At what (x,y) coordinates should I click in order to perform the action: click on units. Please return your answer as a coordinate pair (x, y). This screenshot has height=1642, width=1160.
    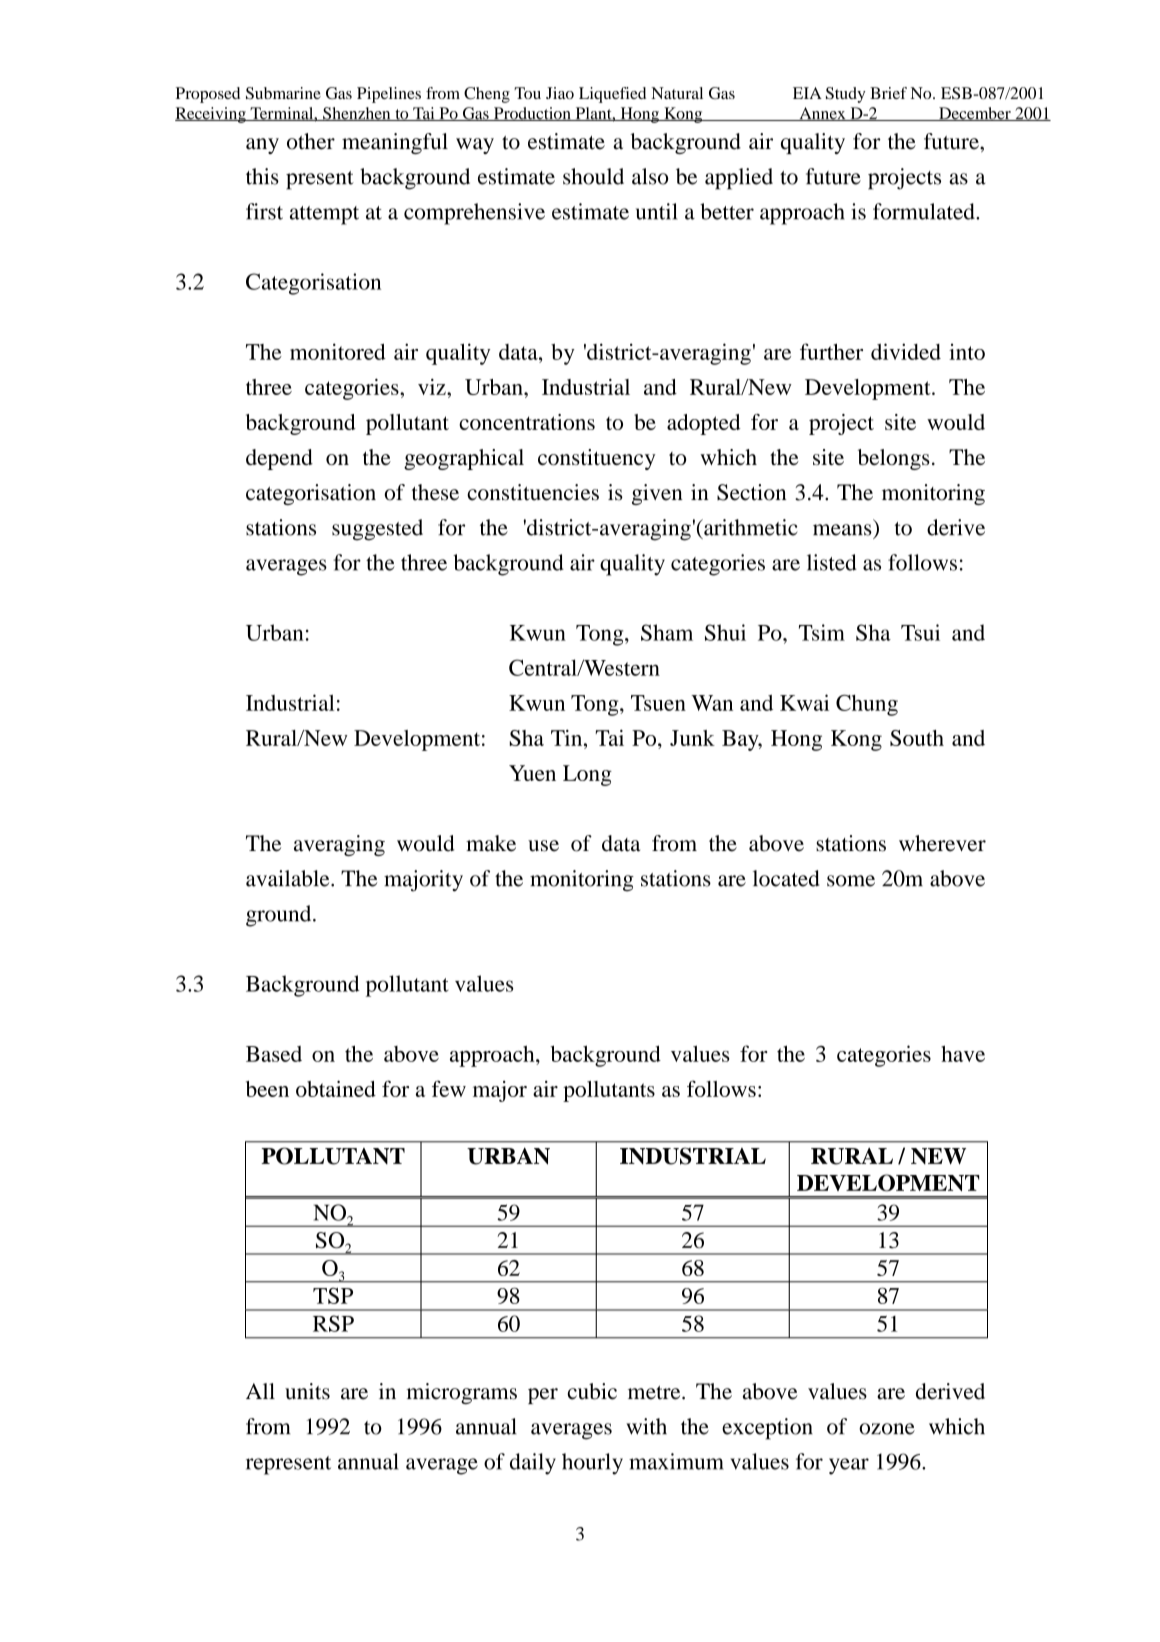
    Looking at the image, I should click on (307, 1391).
